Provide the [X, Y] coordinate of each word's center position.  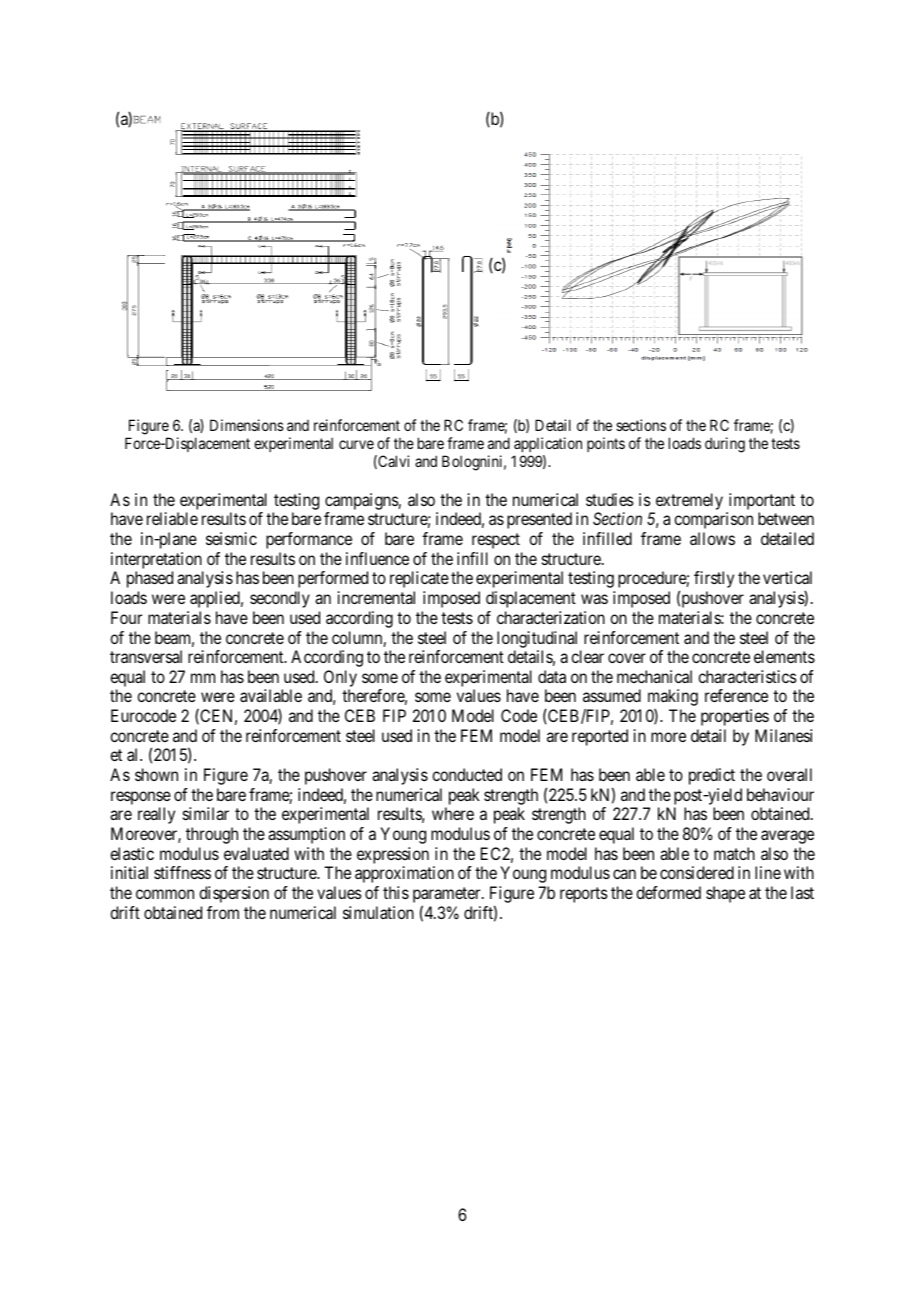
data [552, 676]
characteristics [747, 676]
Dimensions [247, 425]
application [548, 446]
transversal [146, 656]
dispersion [234, 894]
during [725, 445]
